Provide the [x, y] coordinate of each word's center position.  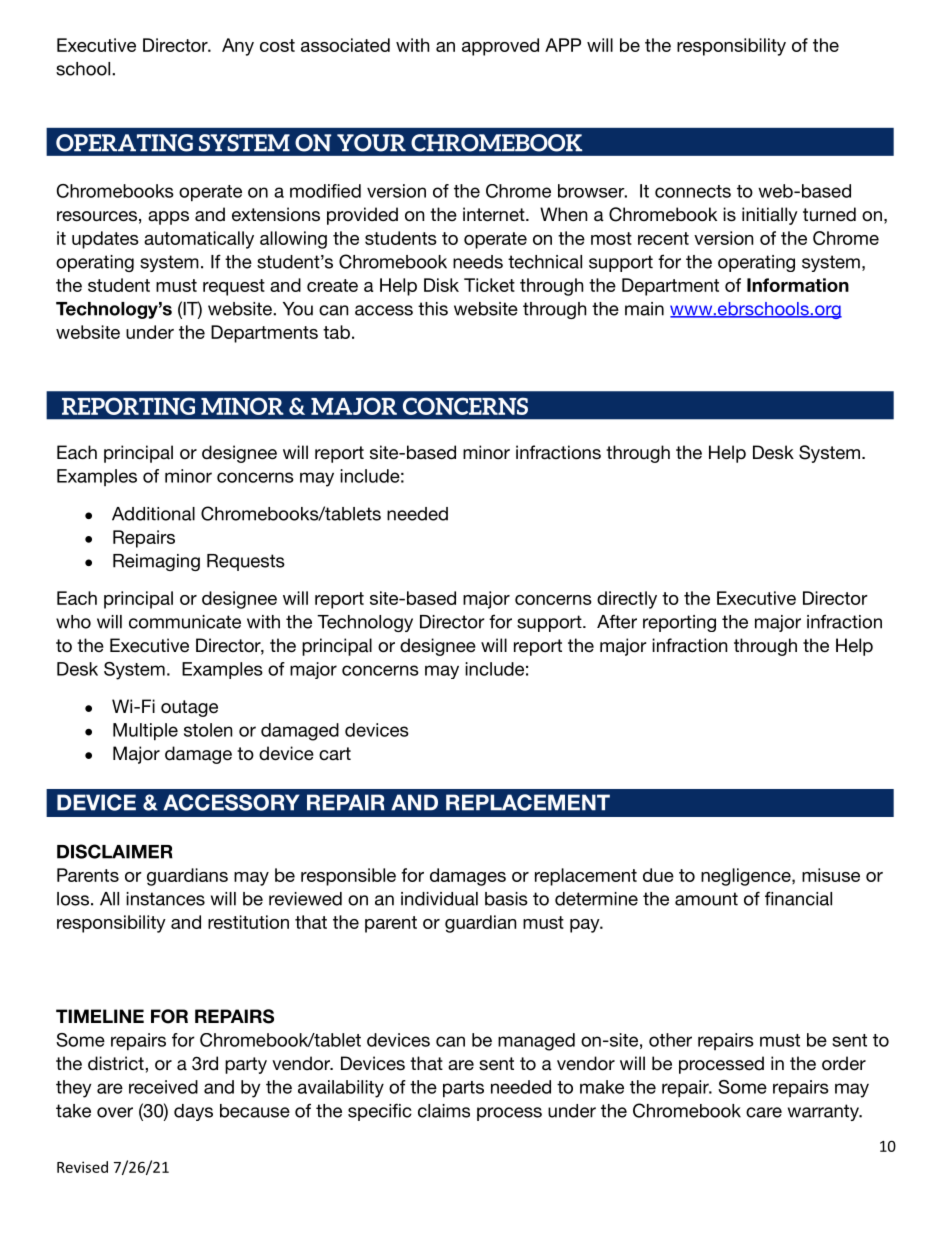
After [617, 621]
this [433, 309]
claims [444, 1111]
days [193, 1112]
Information [798, 285]
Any [238, 47]
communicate [185, 622]
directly [627, 600]
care [764, 1112]
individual [439, 899]
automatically [199, 240]
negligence [747, 877]
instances [165, 899]
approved [500, 47]
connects [693, 191]
